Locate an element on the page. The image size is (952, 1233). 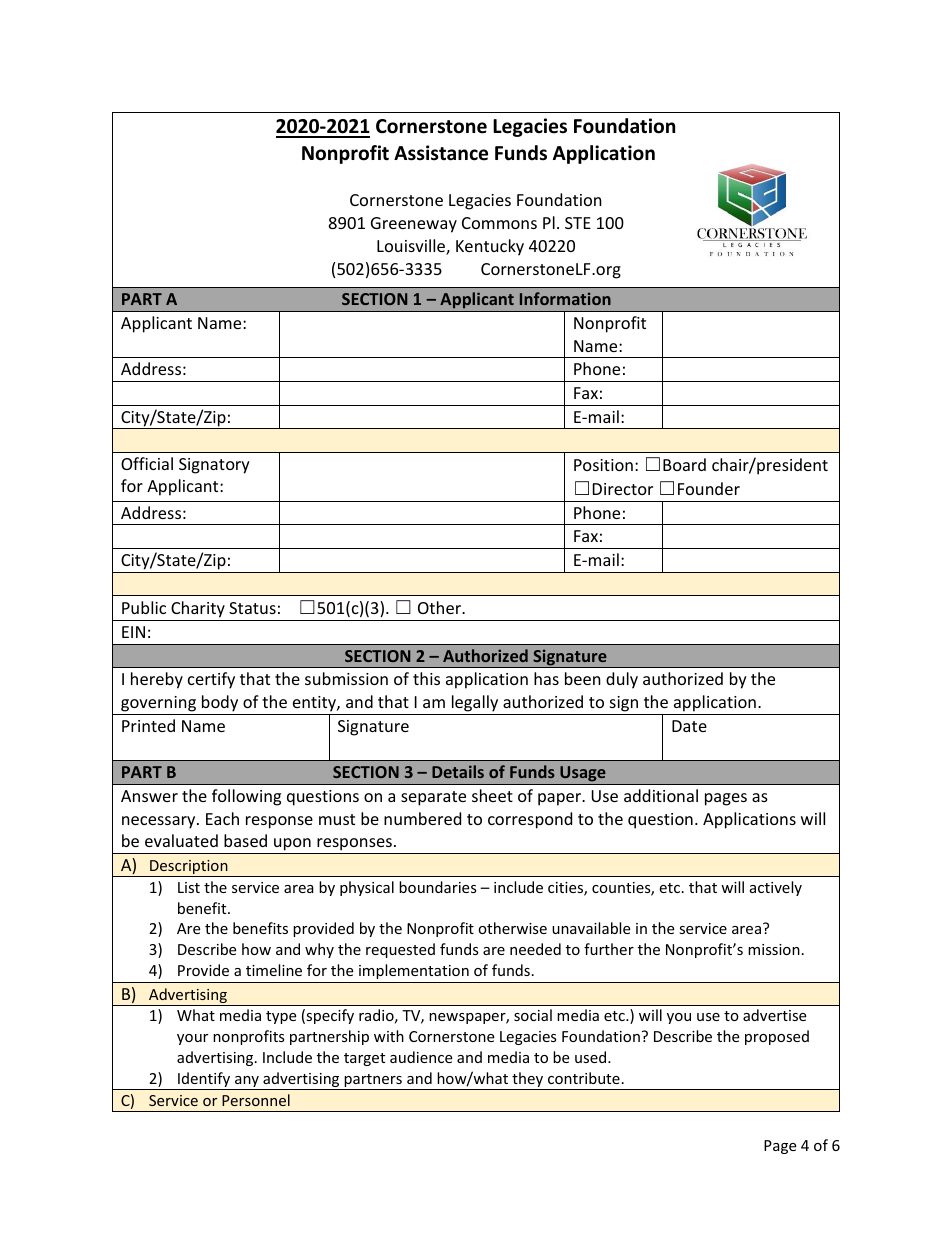
audience is located at coordinates (421, 1057).
